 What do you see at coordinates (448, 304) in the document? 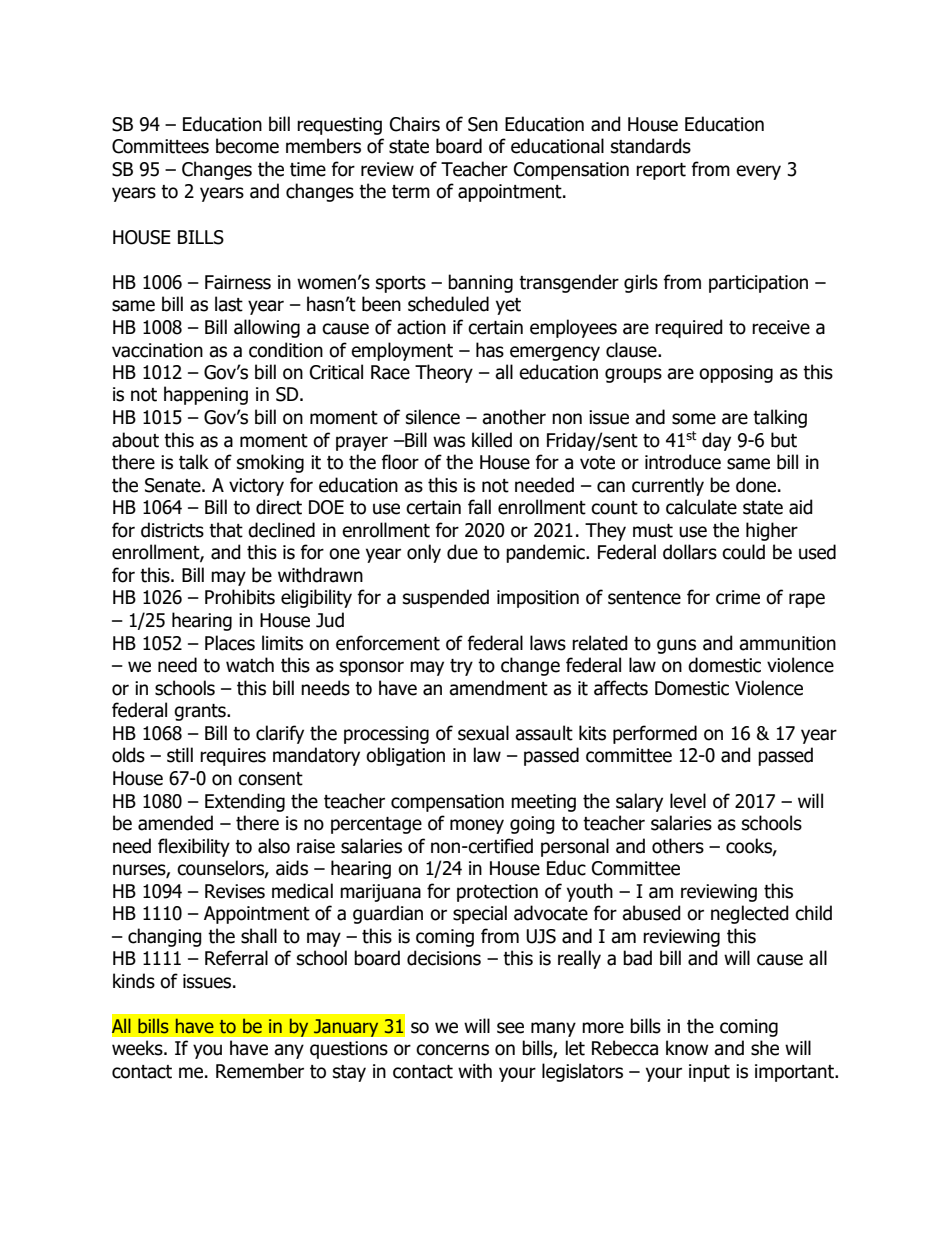
I see `scheduled` at bounding box center [448, 304].
